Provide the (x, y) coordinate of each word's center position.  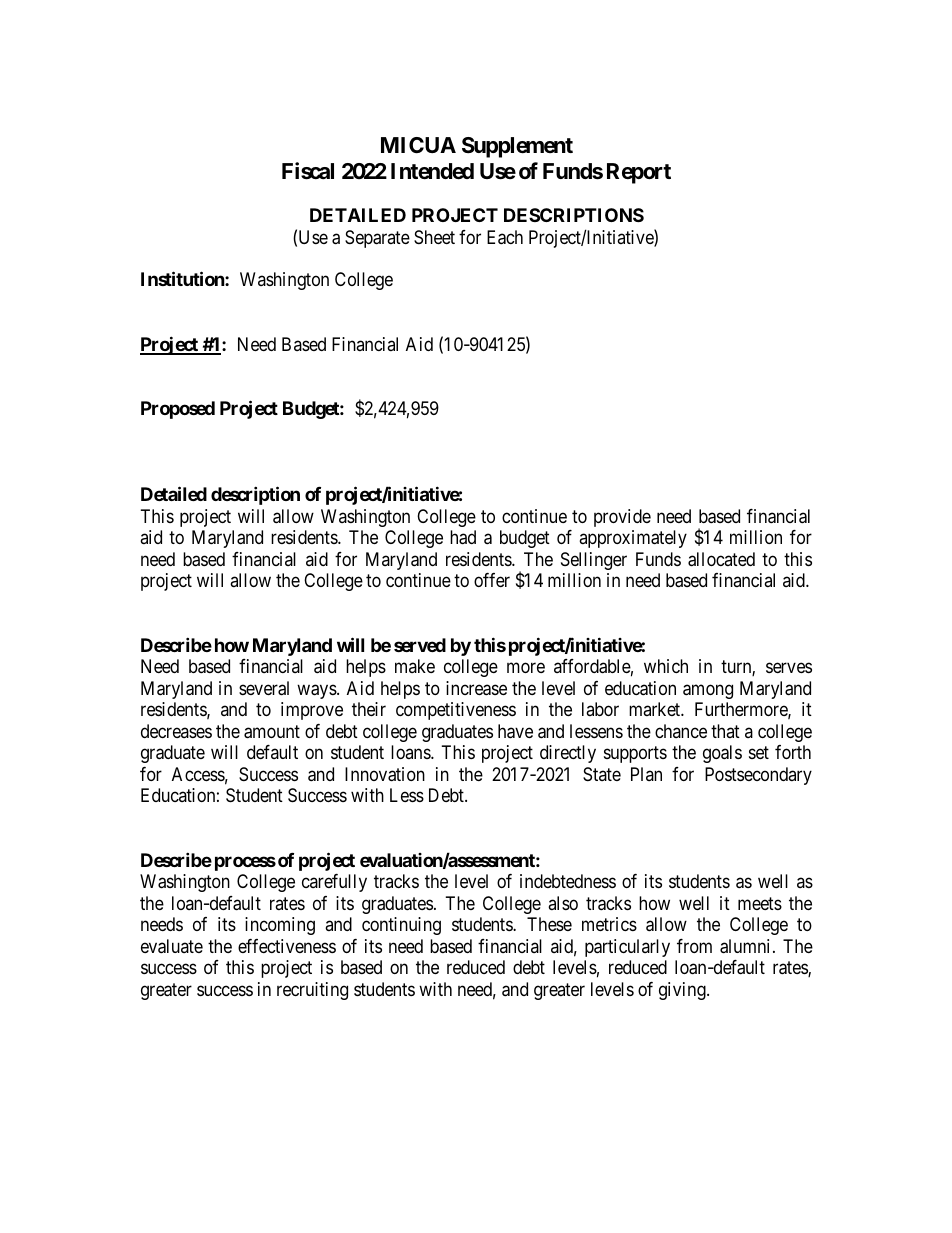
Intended (432, 171)
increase (476, 688)
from (694, 946)
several (264, 688)
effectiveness (287, 946)
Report (639, 173)
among (708, 691)
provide (622, 518)
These (549, 924)
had (463, 537)
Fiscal (308, 171)
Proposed (178, 410)
